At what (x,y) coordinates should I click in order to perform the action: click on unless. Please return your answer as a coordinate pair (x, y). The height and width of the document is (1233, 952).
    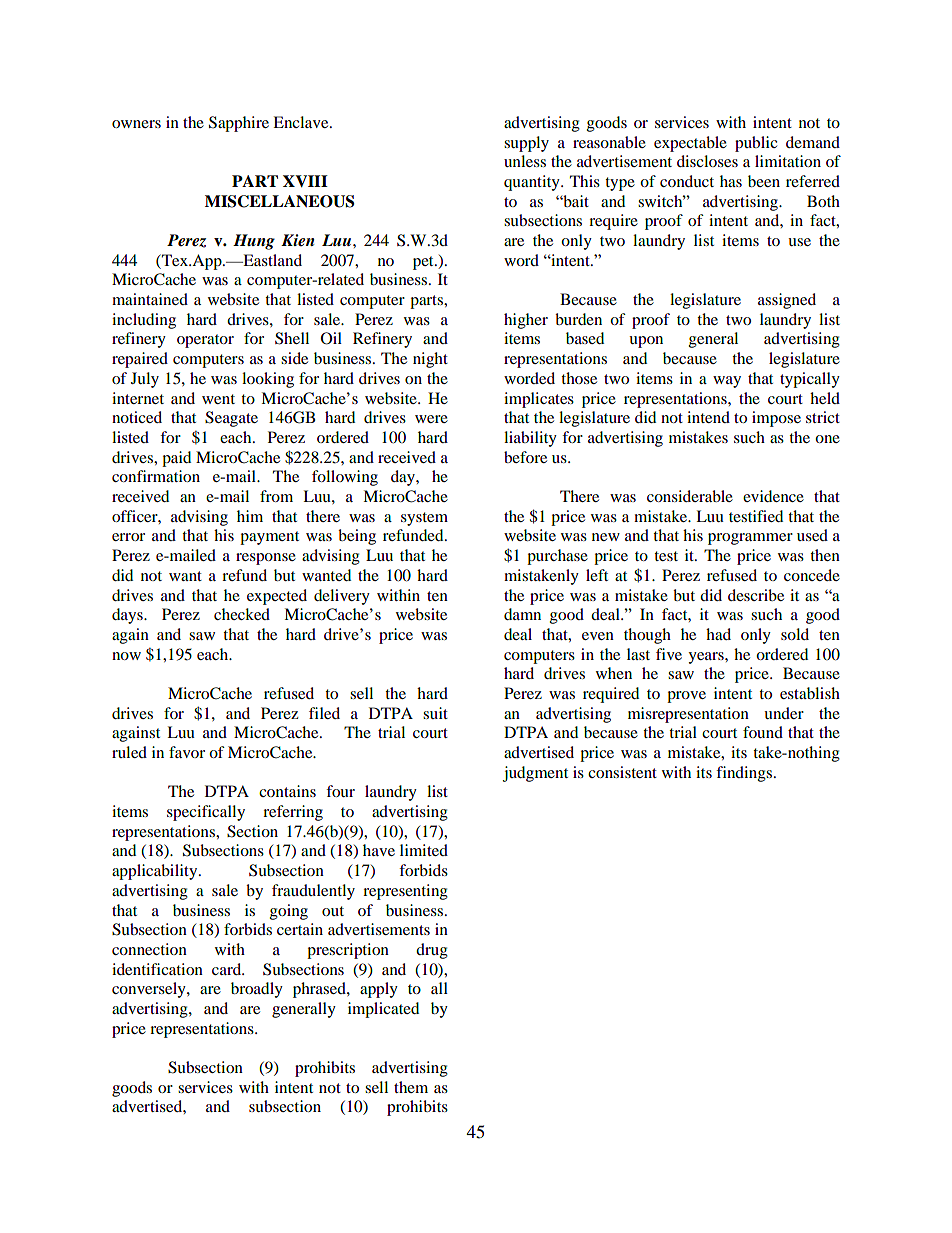
    Looking at the image, I should click on (525, 161).
